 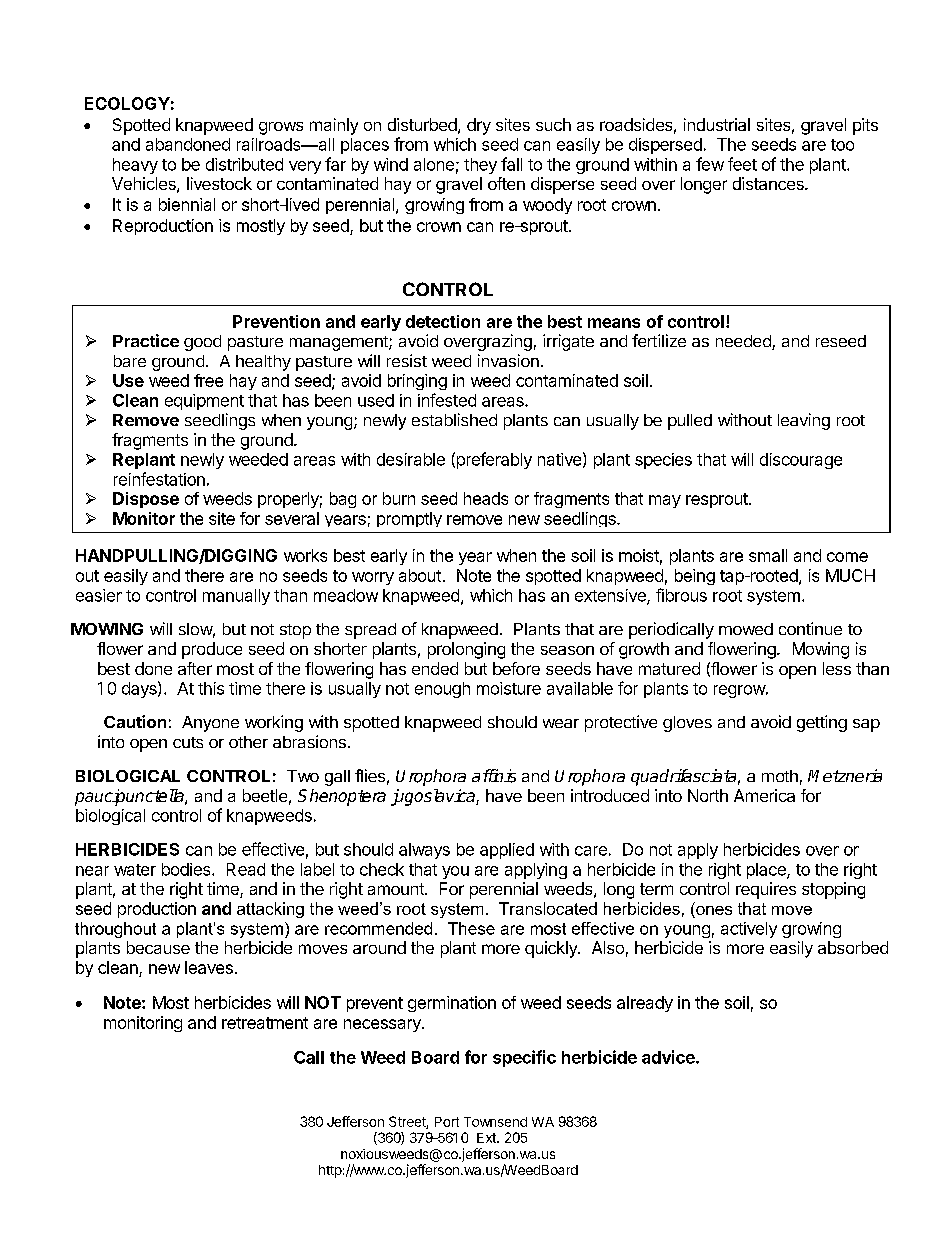 What do you see at coordinates (495, 1122) in the screenshot?
I see `Townsend` at bounding box center [495, 1122].
